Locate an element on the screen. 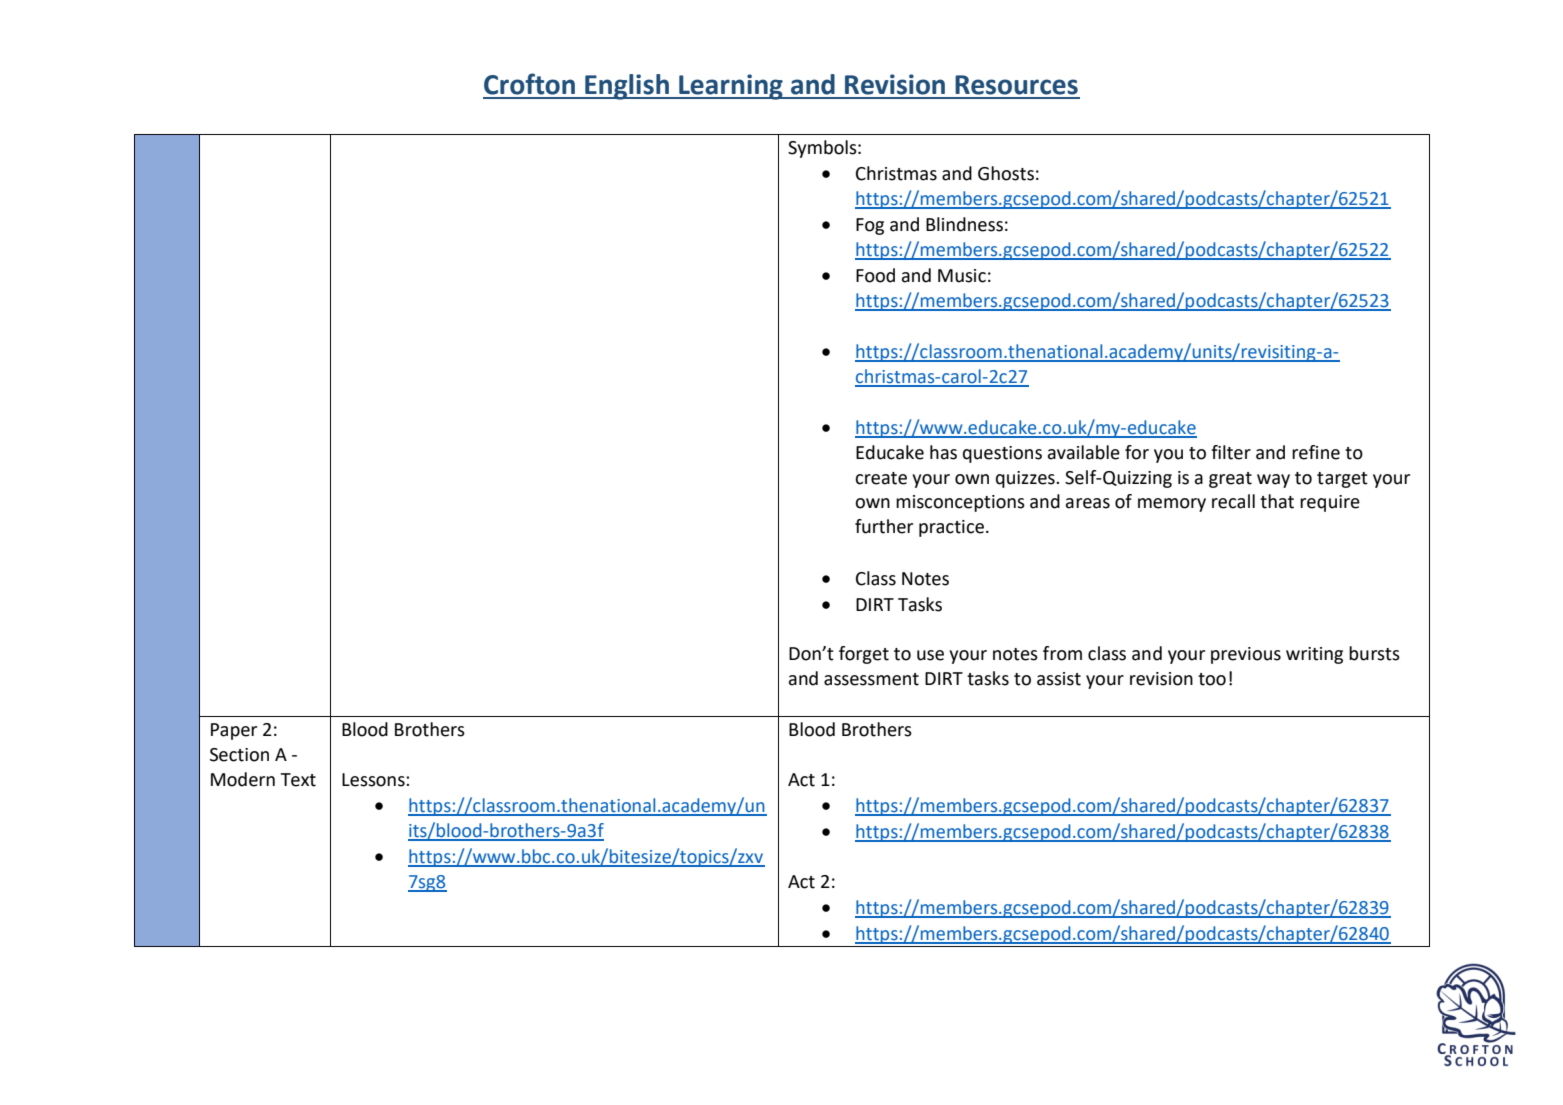  Ghosts is located at coordinates (1006, 173).
